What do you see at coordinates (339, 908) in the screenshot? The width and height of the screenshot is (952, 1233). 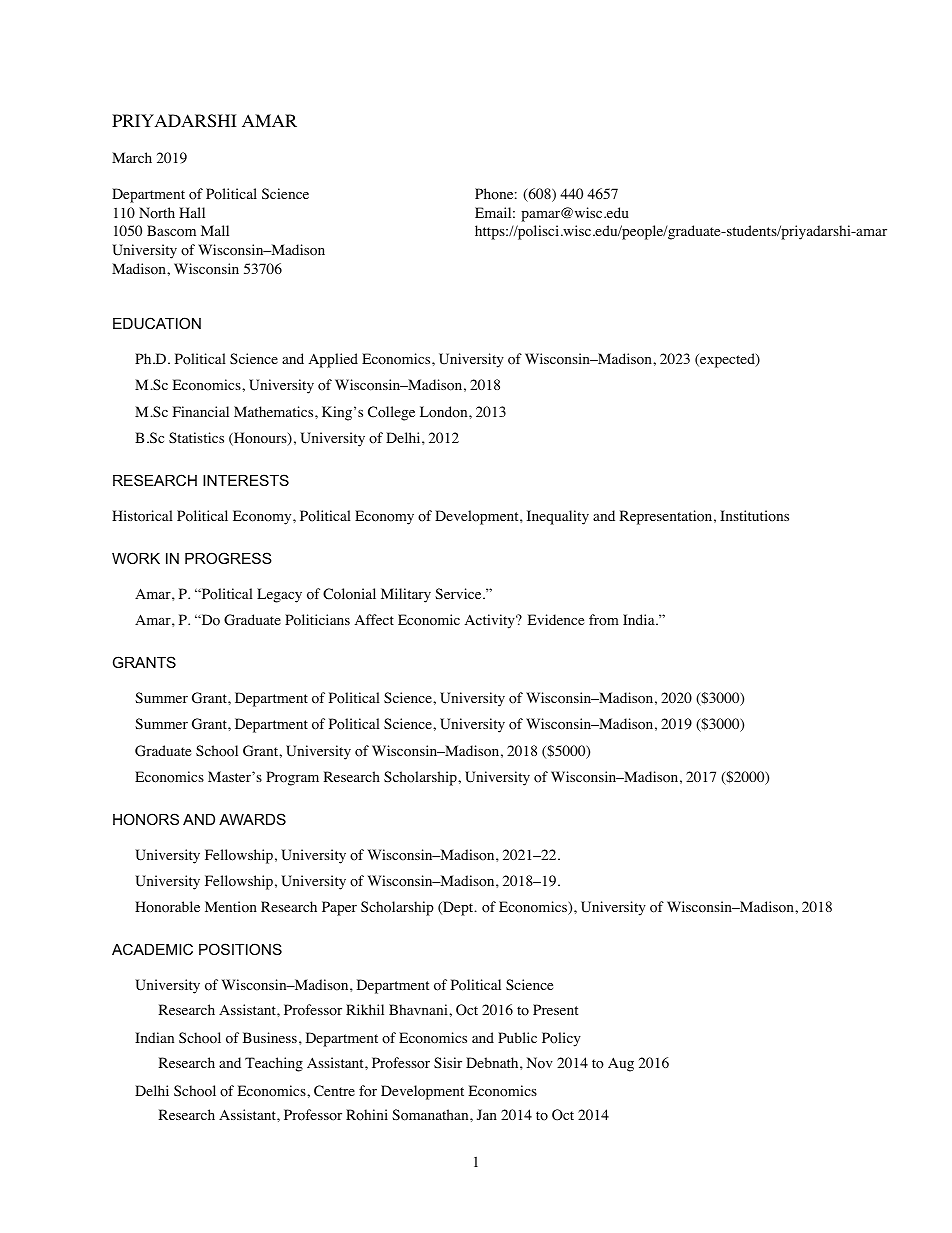 I see `Paper` at bounding box center [339, 908].
